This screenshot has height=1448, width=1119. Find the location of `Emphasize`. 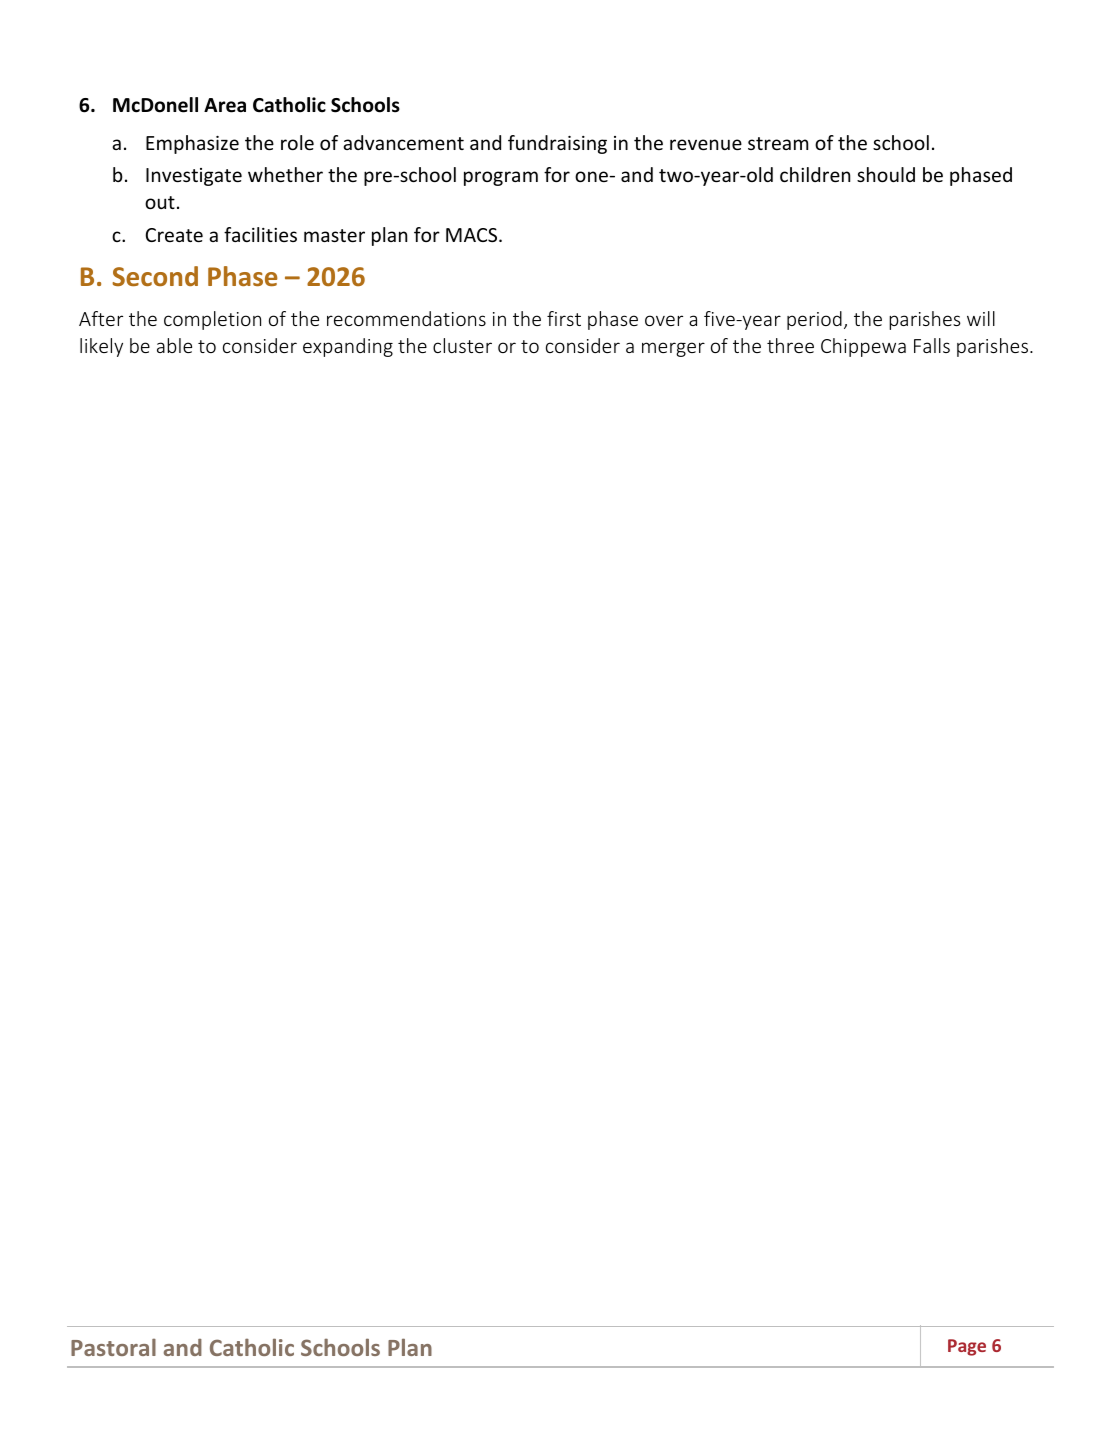

Emphasize is located at coordinates (192, 144).
